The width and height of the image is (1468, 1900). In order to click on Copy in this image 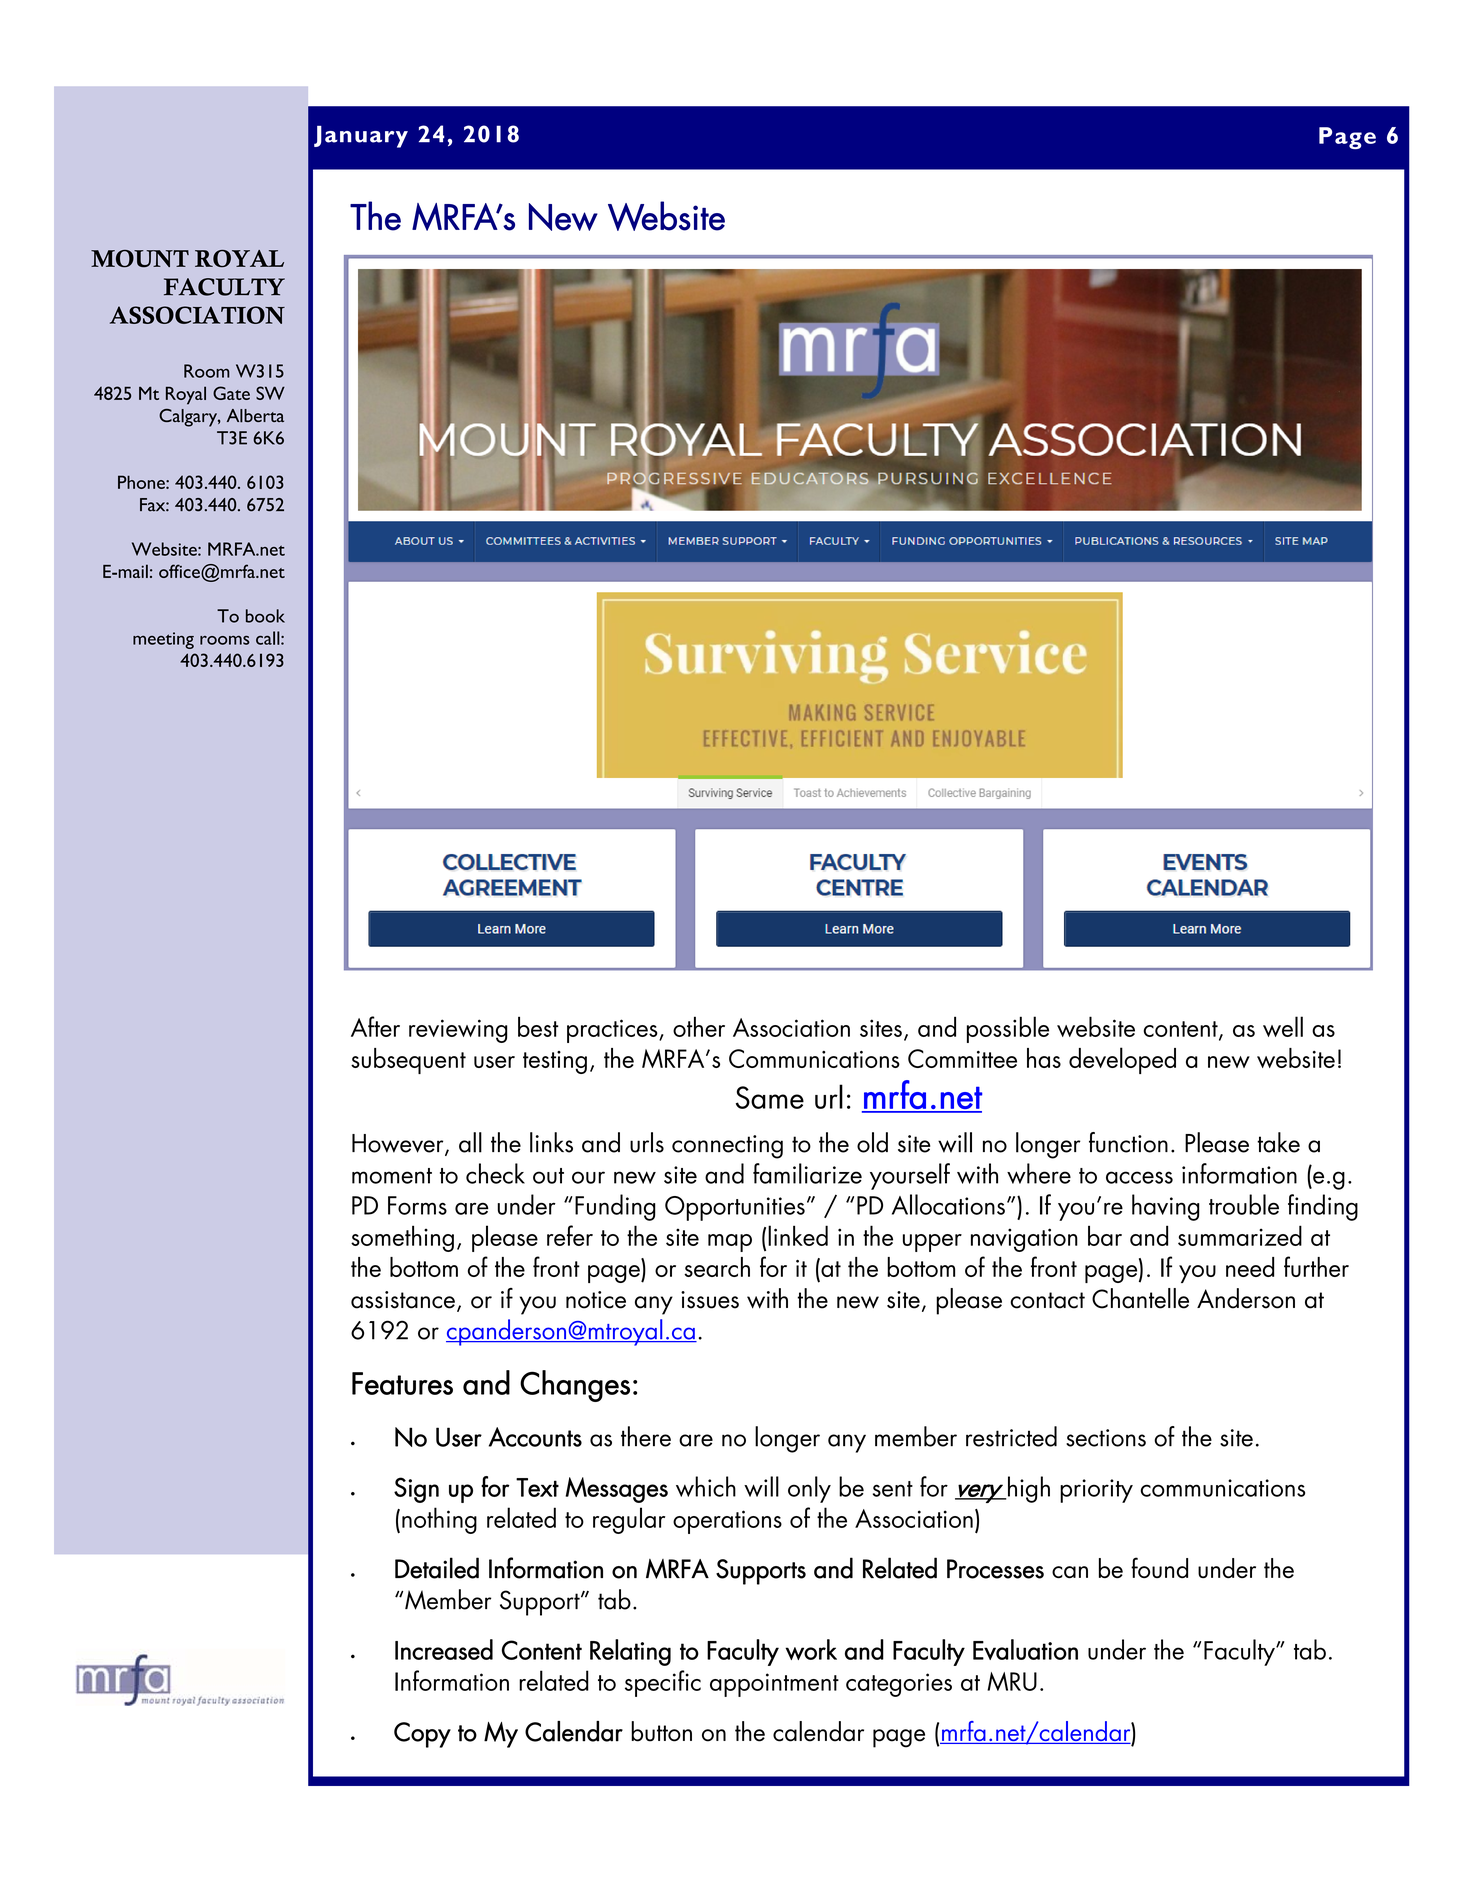, I will do `click(422, 1735)`.
